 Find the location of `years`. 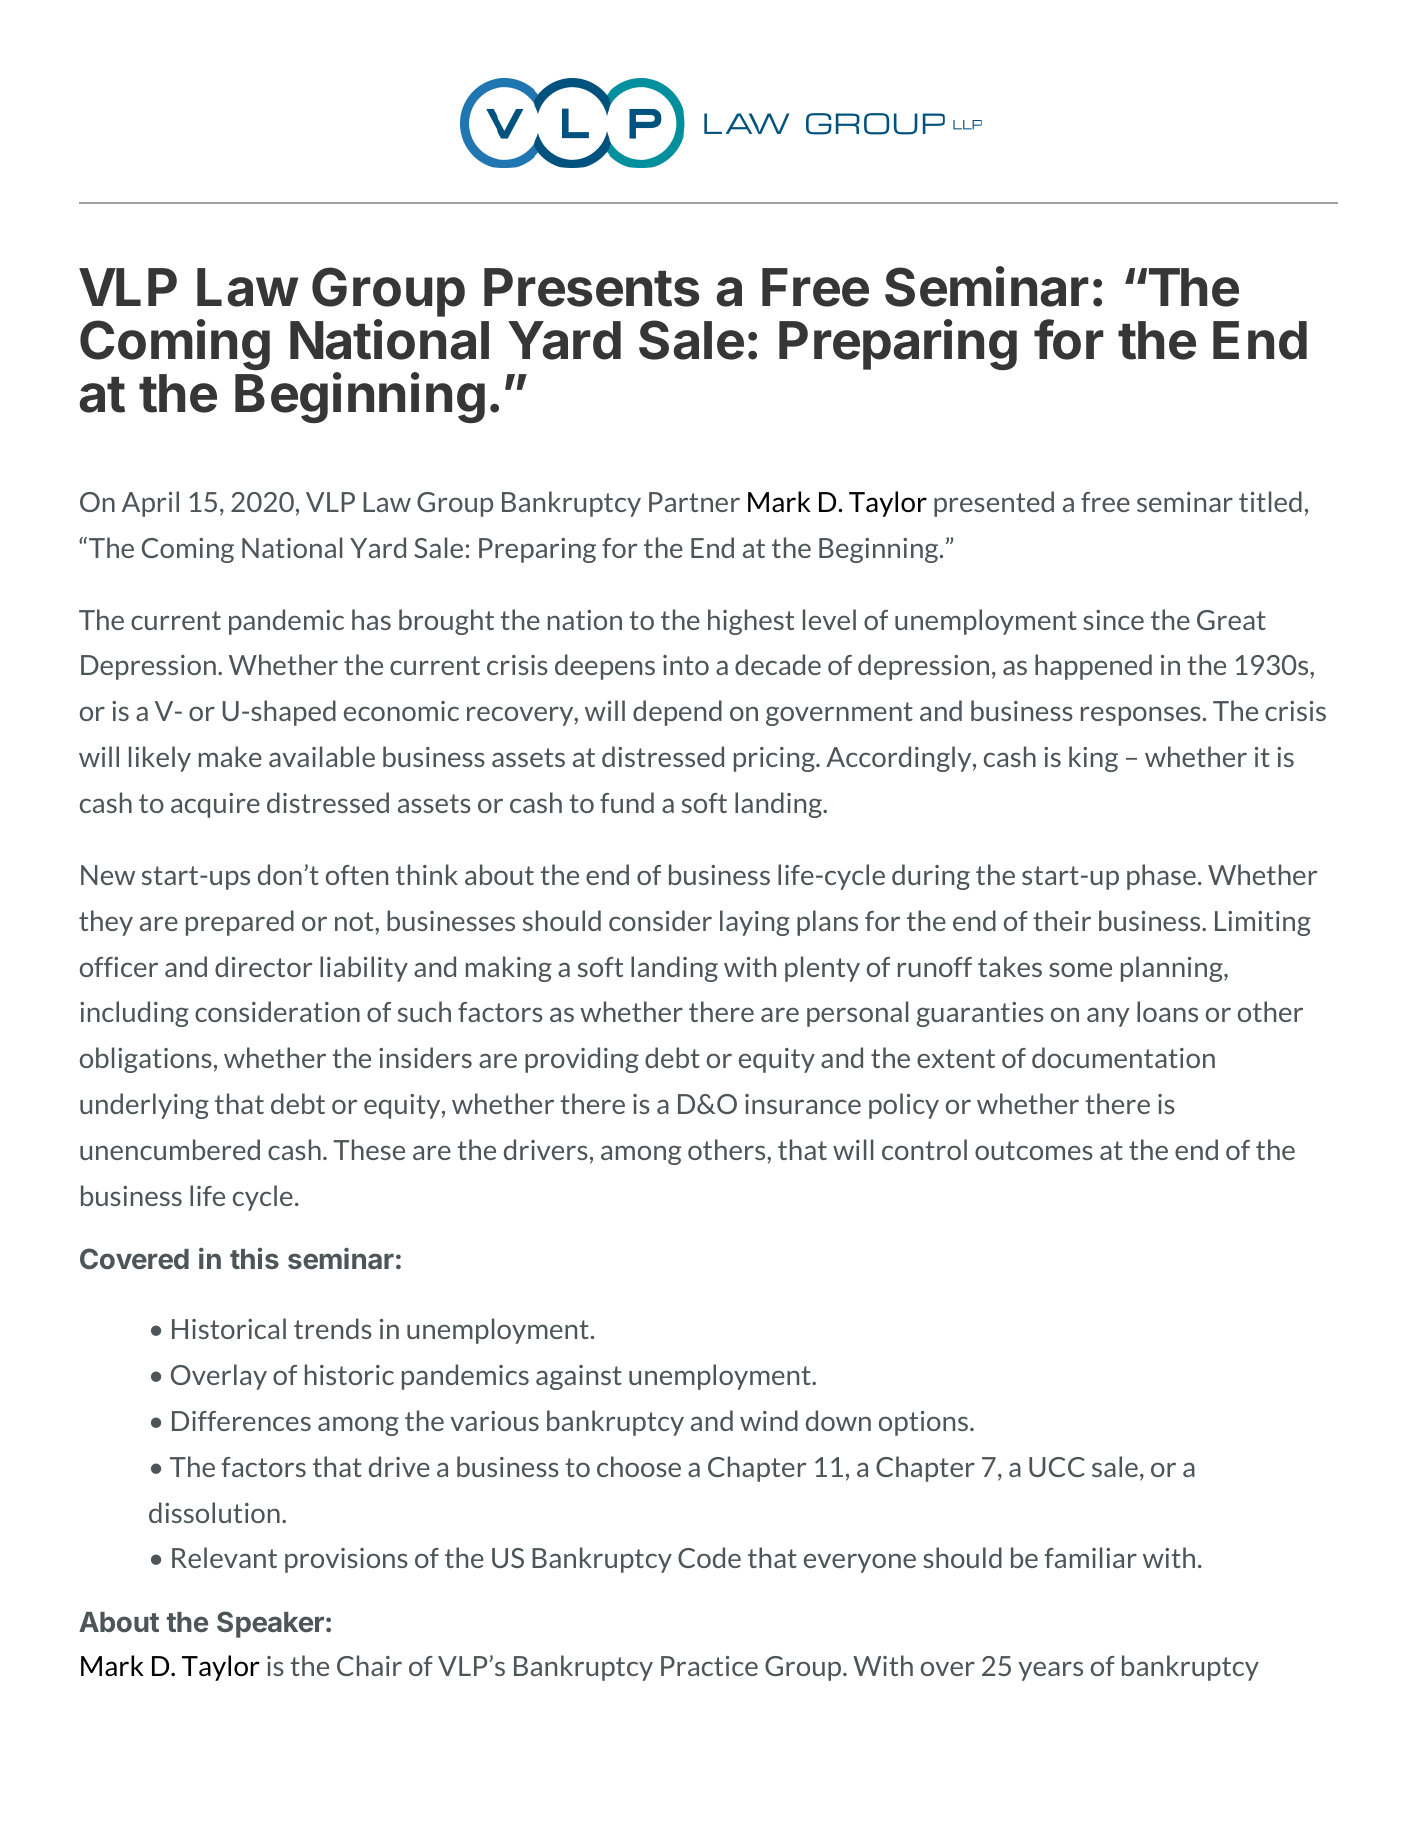

years is located at coordinates (1050, 1671).
